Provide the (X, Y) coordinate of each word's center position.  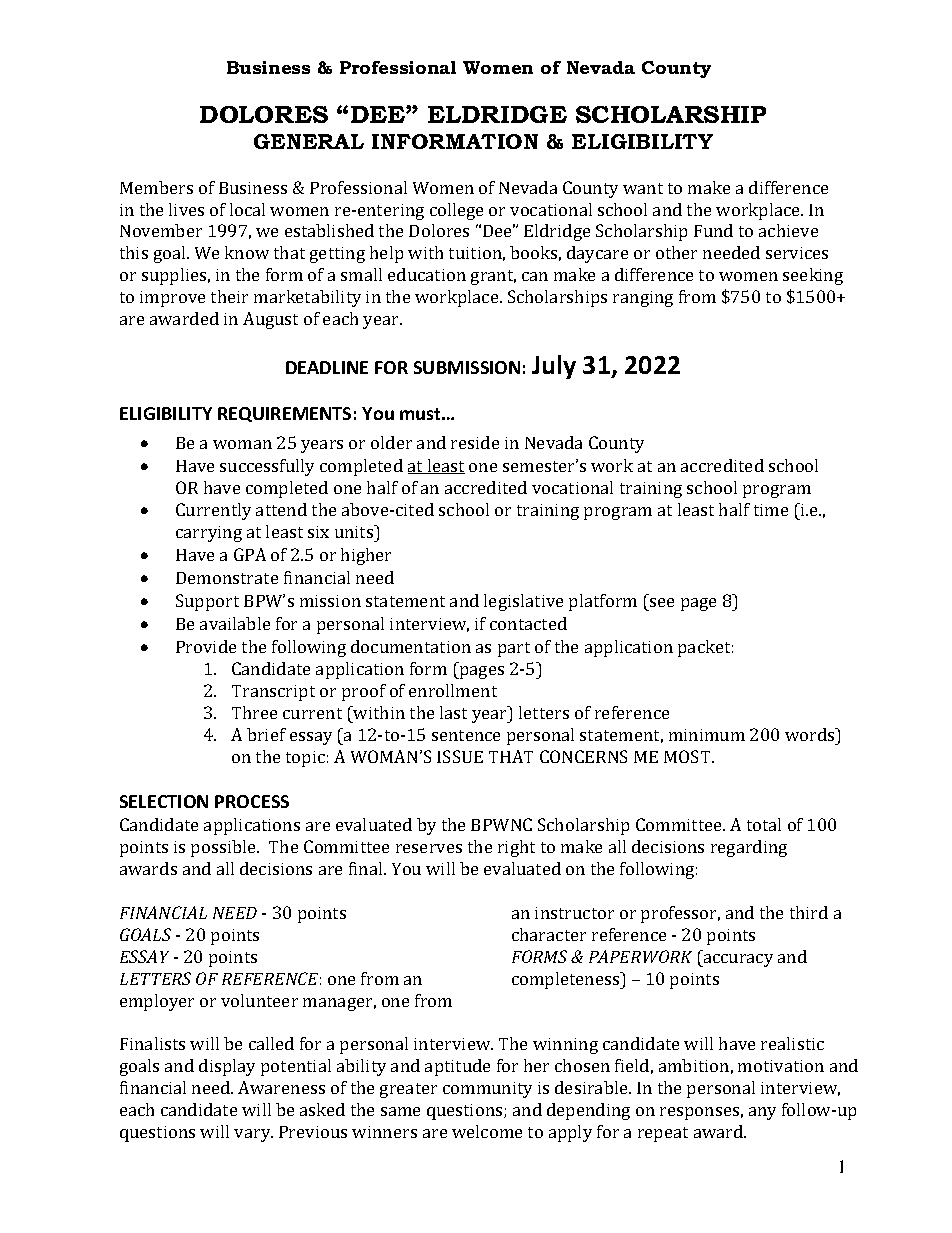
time (771, 510)
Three (254, 712)
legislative (523, 602)
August (270, 320)
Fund (713, 230)
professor (680, 914)
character (549, 934)
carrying (209, 534)
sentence (466, 735)
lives (186, 209)
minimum (707, 735)
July (554, 367)
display (227, 1067)
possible (225, 848)
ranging (643, 299)
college (456, 211)
